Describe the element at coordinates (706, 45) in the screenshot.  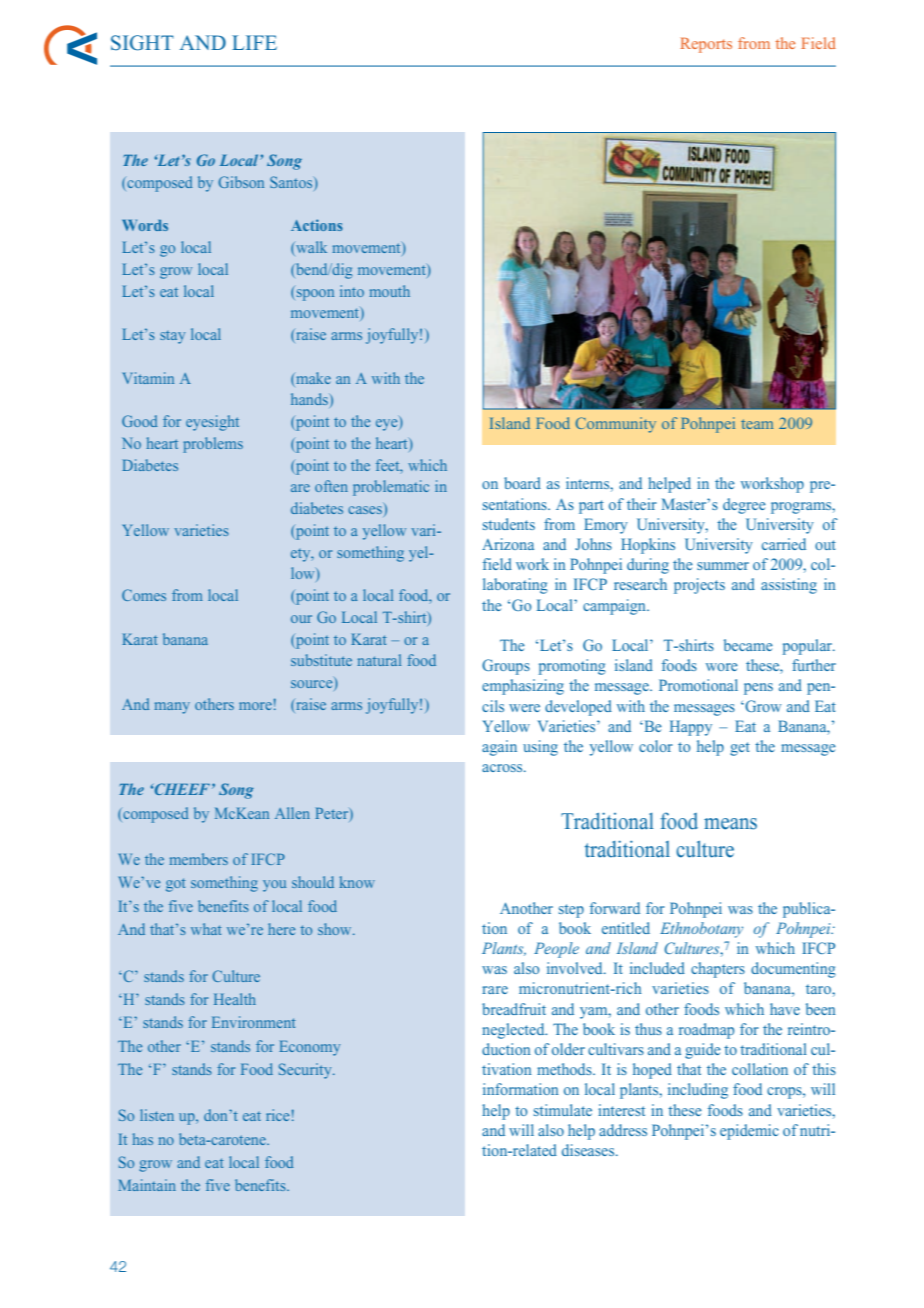
I see `Reports` at that location.
